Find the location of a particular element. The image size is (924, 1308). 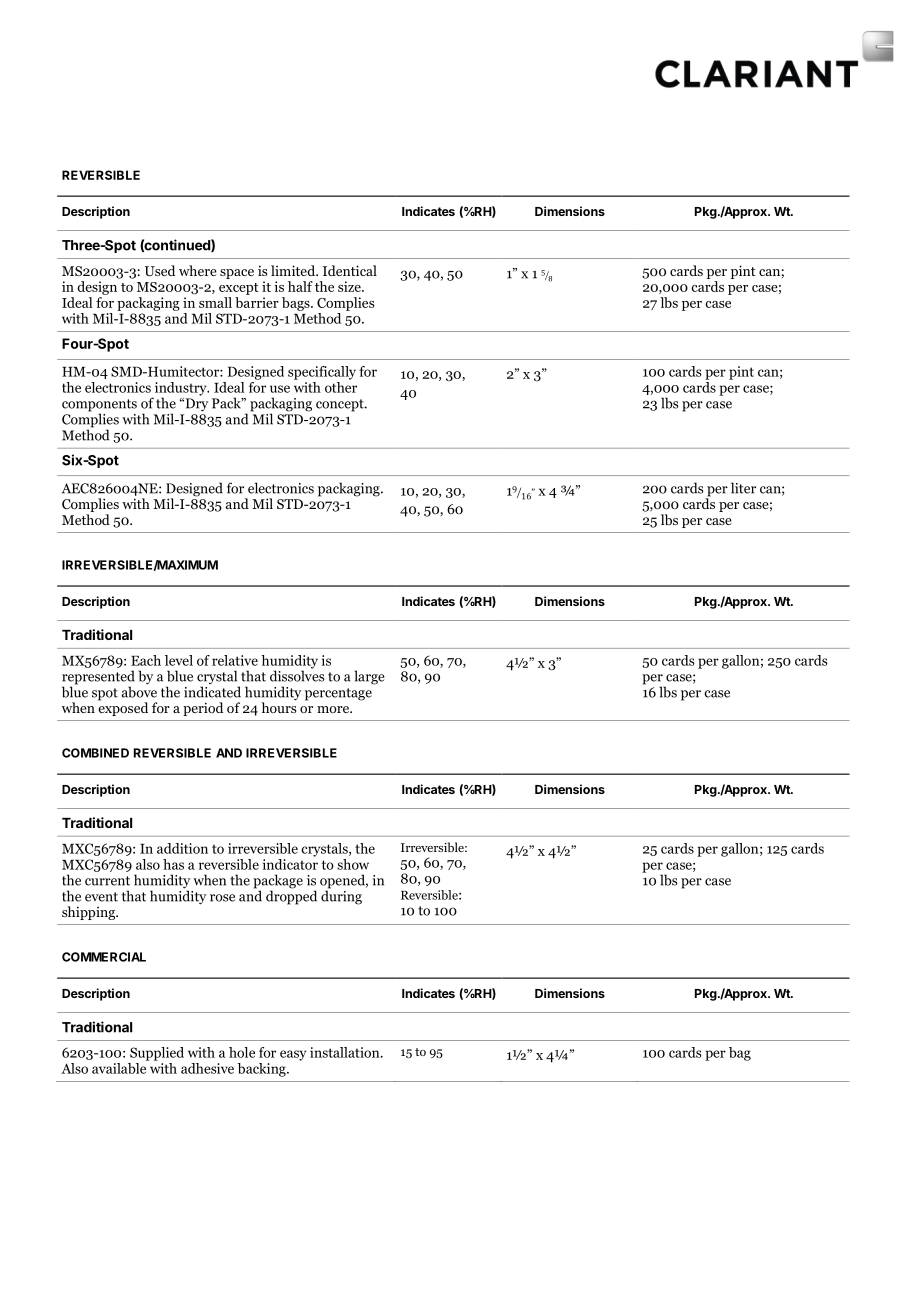

show is located at coordinates (353, 864).
